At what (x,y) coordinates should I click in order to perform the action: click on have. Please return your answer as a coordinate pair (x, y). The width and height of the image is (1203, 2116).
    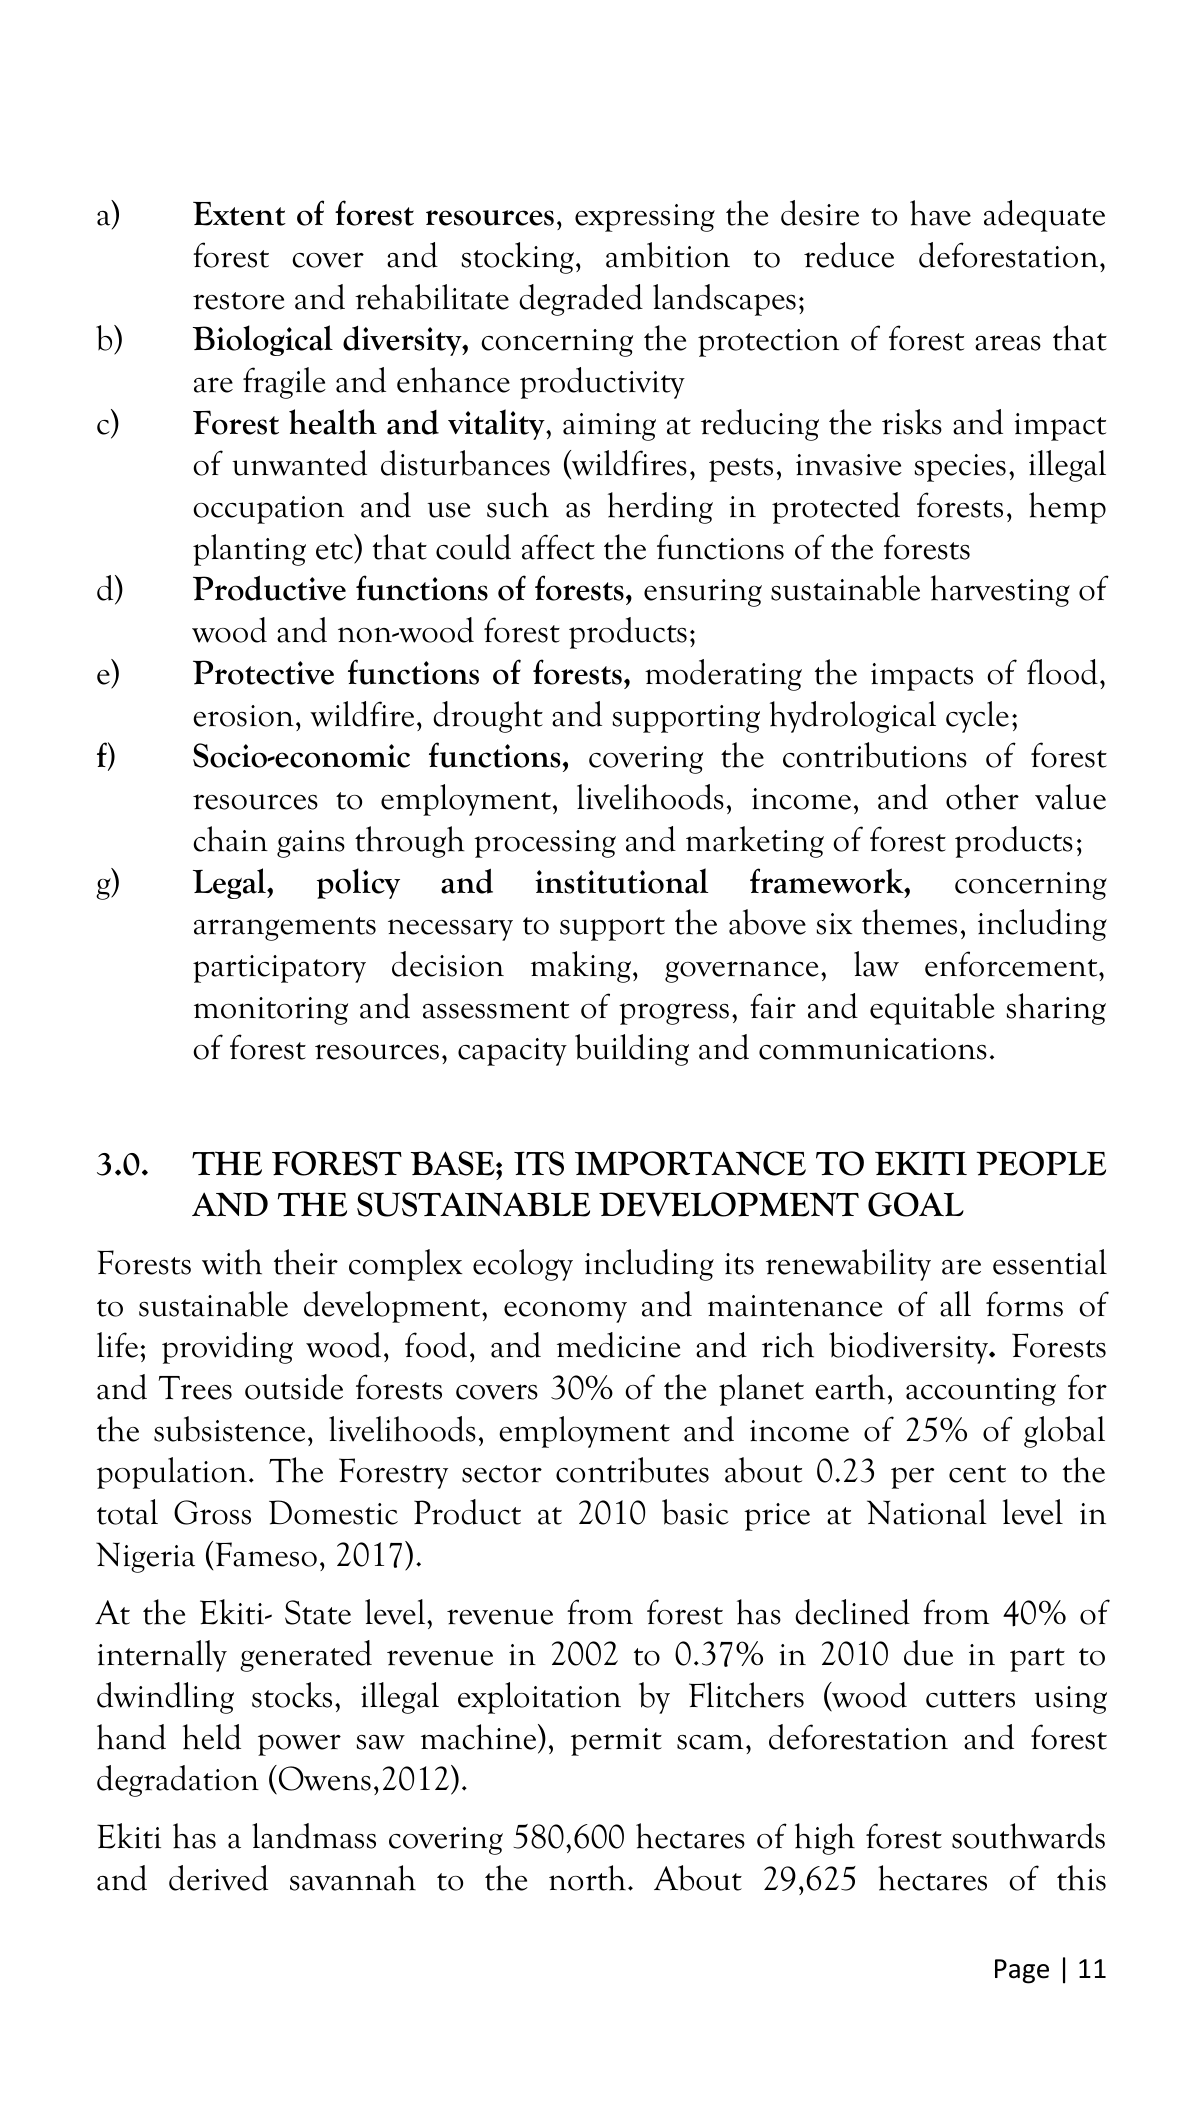
    Looking at the image, I should click on (940, 213).
